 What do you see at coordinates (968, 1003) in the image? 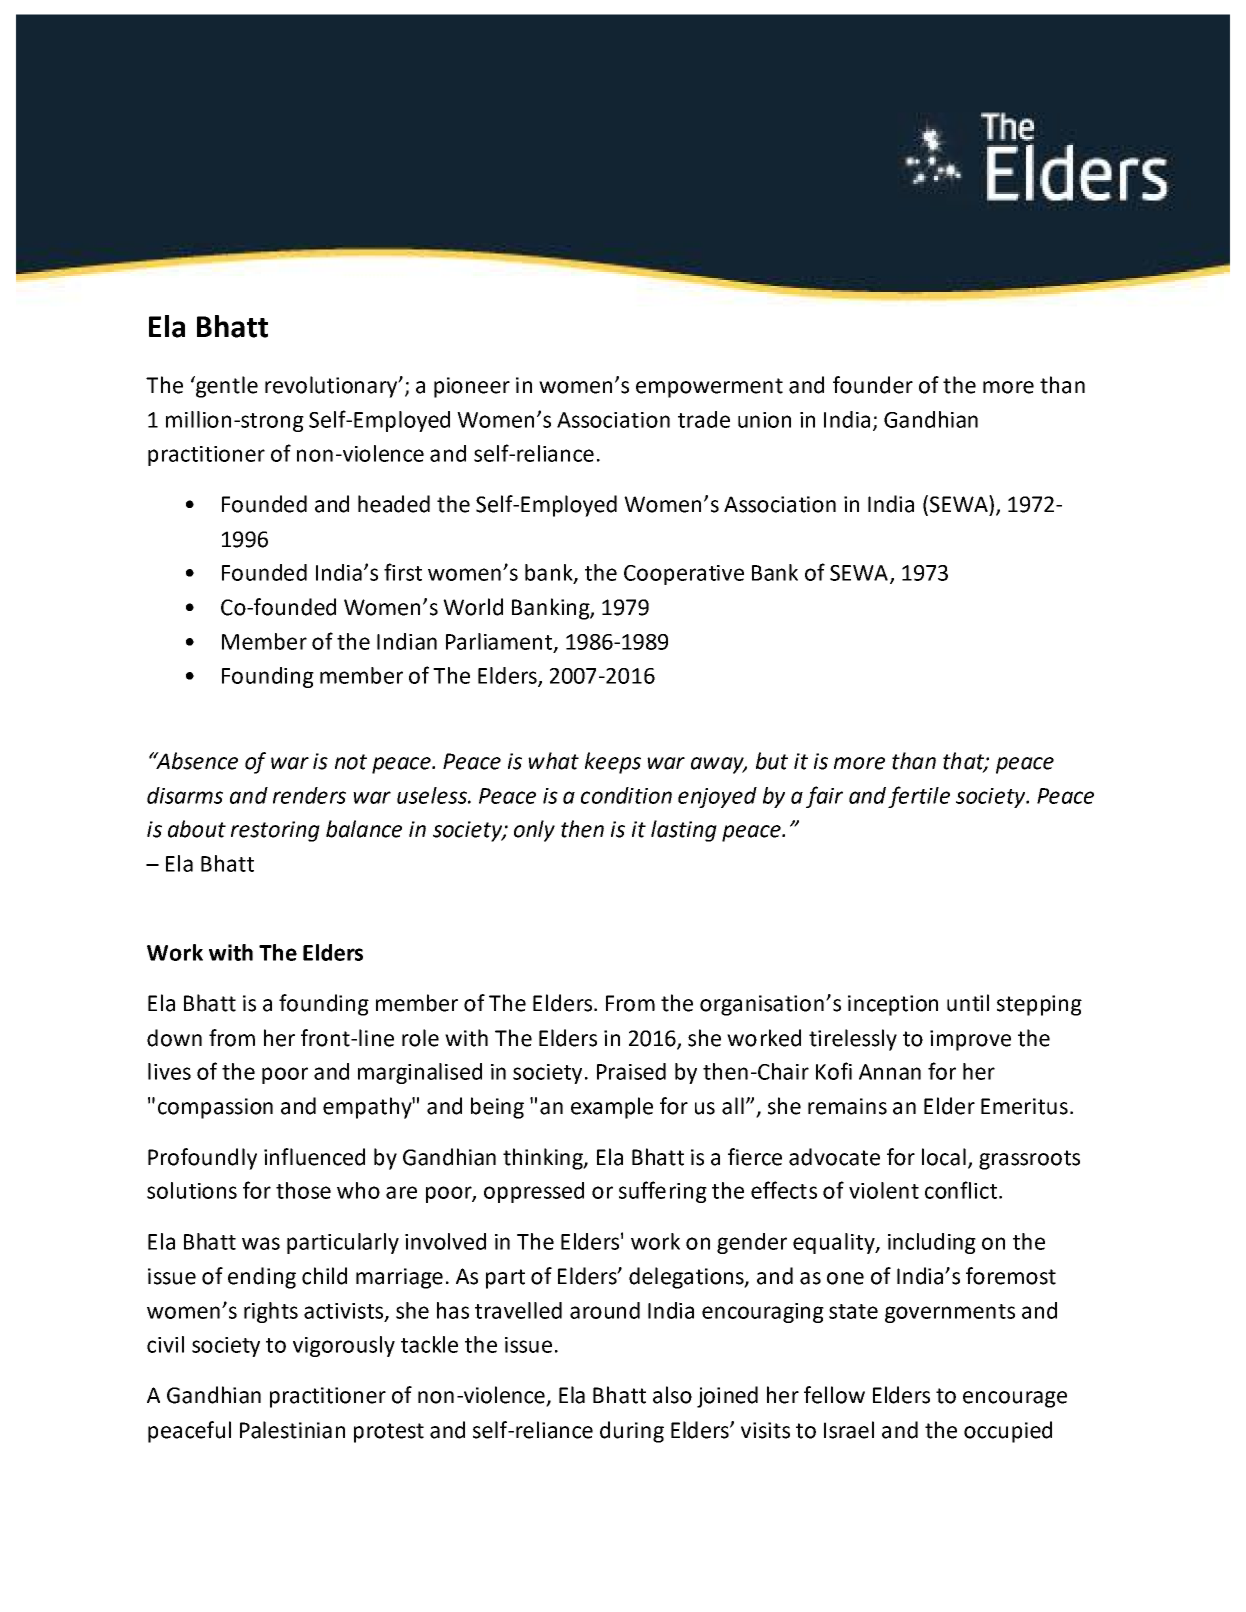
I see `until` at bounding box center [968, 1003].
